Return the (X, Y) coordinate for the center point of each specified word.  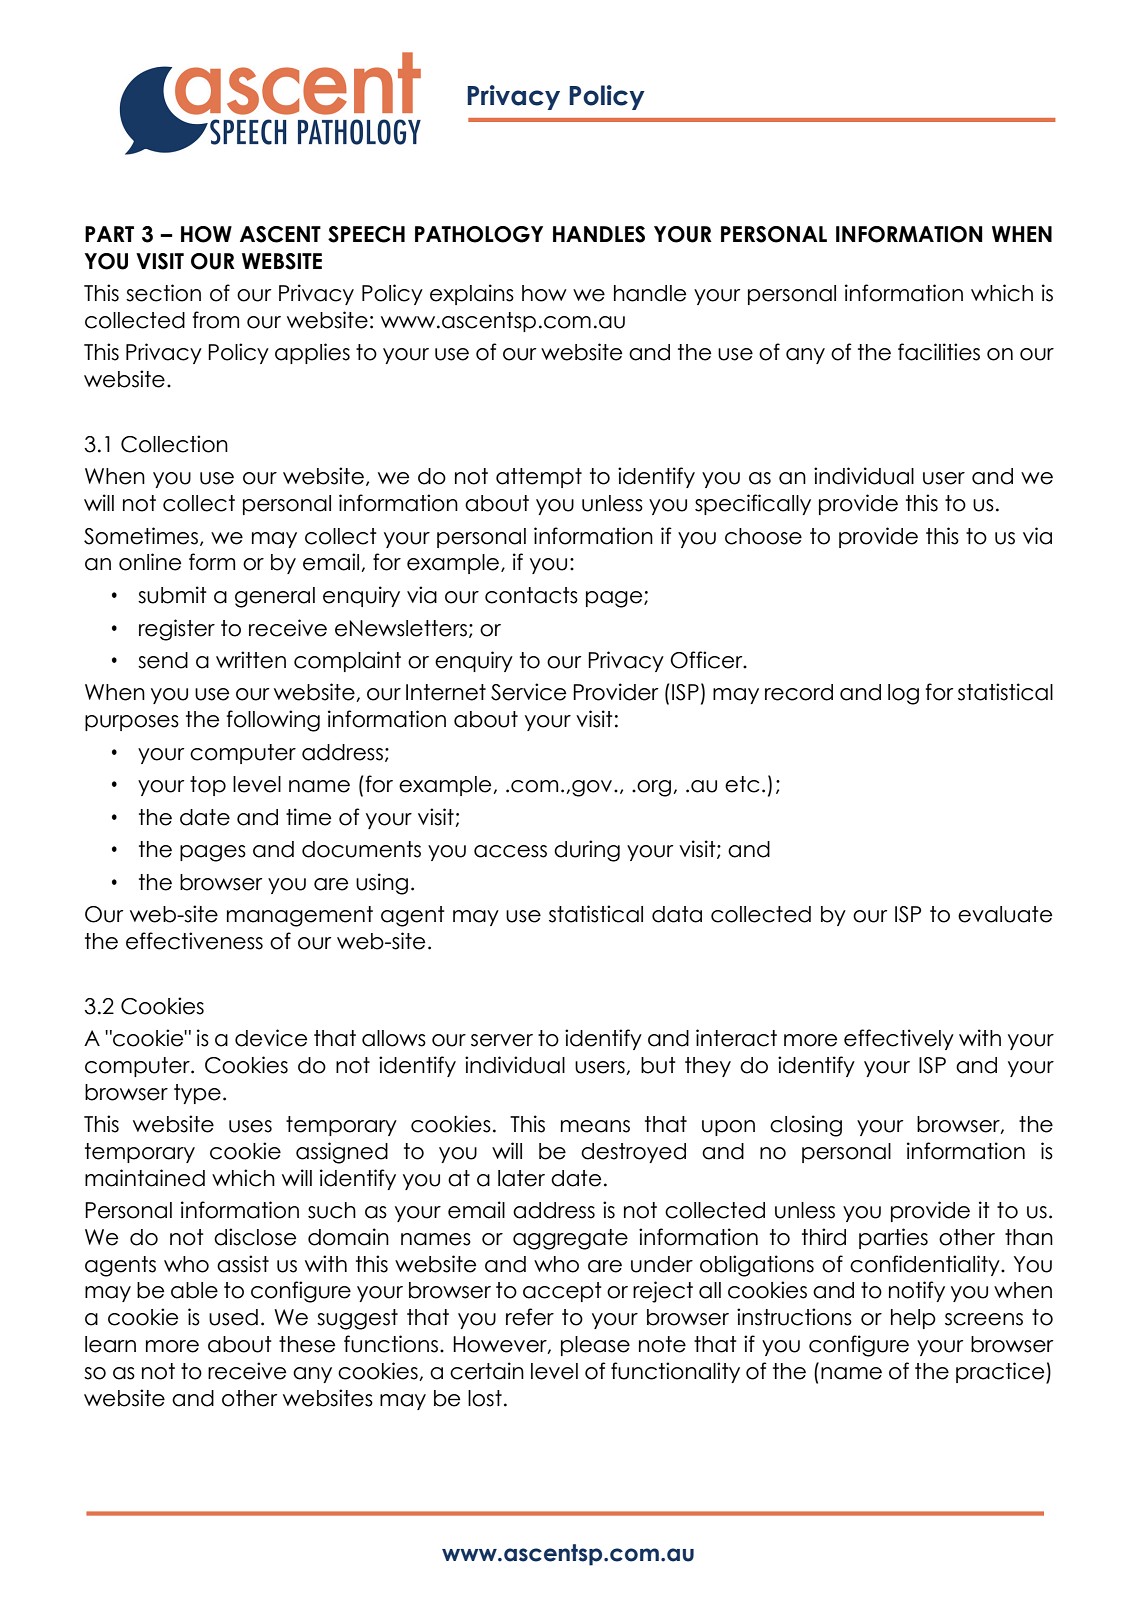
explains (472, 294)
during (587, 851)
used (233, 1317)
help (913, 1319)
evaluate (1005, 914)
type (197, 1094)
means (595, 1126)
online (150, 562)
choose (763, 536)
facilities (939, 352)
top (208, 786)
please (595, 1346)
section (163, 293)
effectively (899, 1039)
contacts (531, 595)
